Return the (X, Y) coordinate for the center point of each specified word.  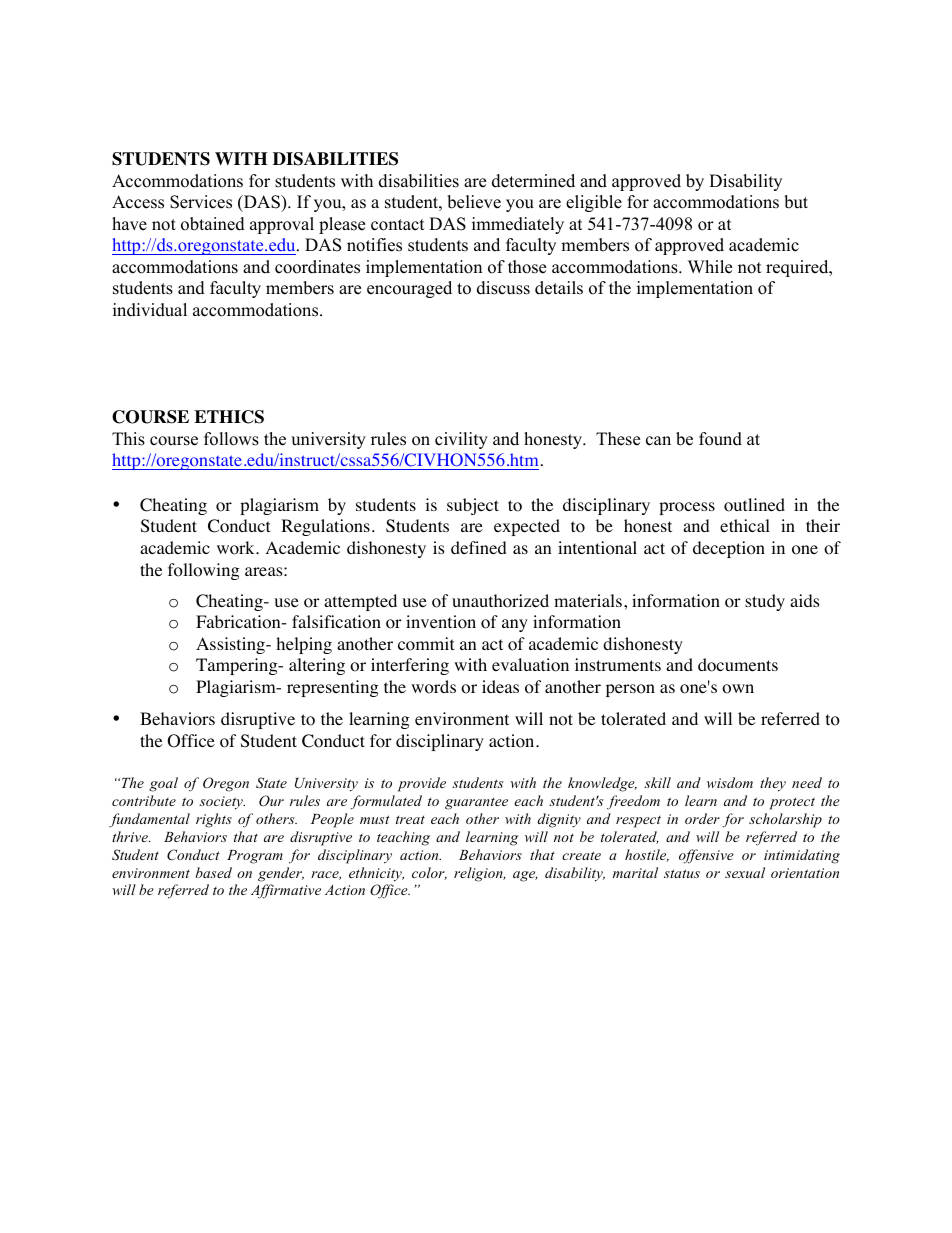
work (237, 548)
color (429, 873)
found (720, 439)
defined (479, 547)
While (710, 267)
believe (474, 202)
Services (201, 202)
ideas (500, 686)
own (738, 689)
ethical (745, 525)
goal (163, 784)
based (214, 872)
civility (461, 440)
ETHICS (229, 417)
